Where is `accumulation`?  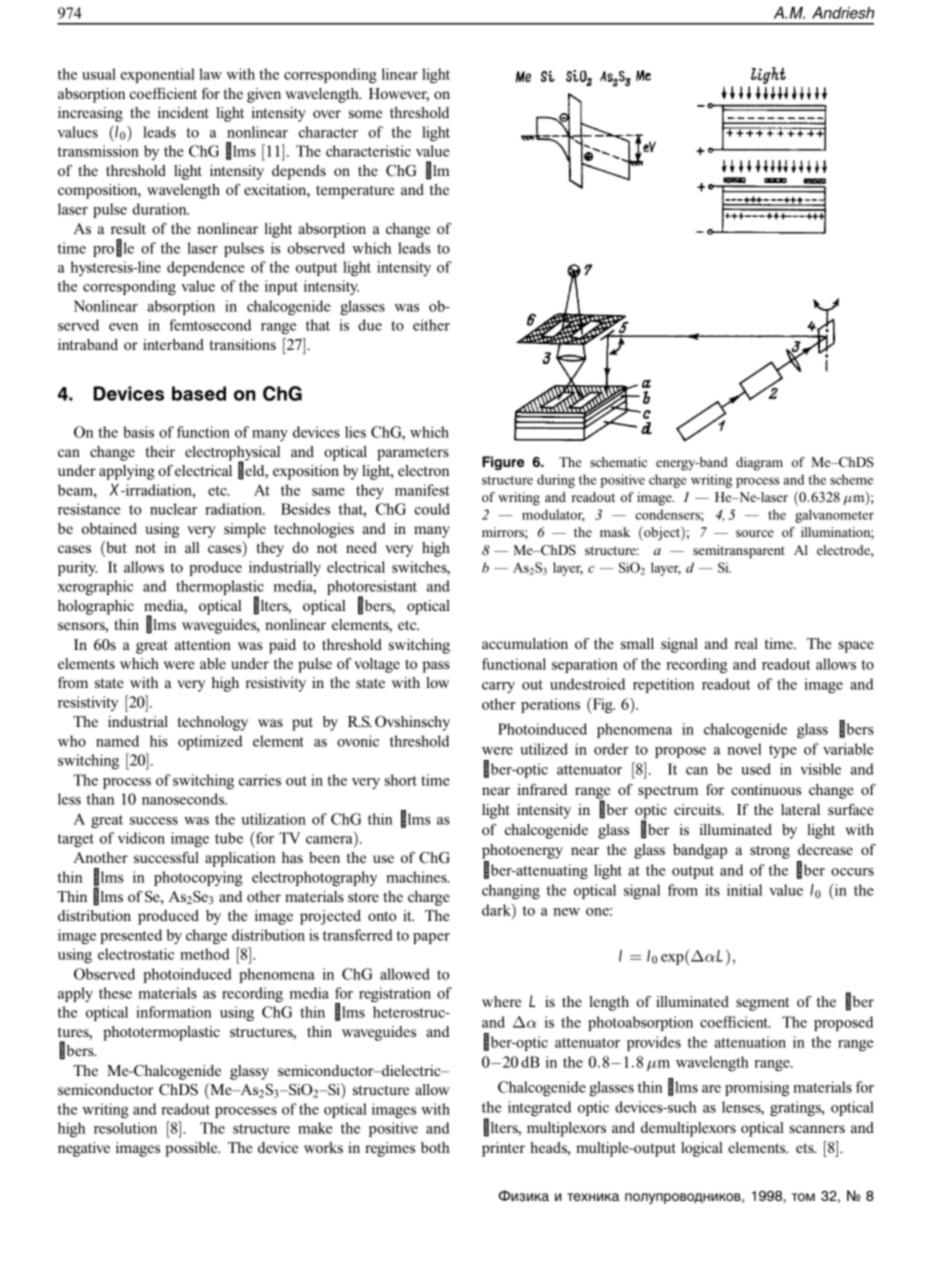 accumulation is located at coordinates (525, 643).
